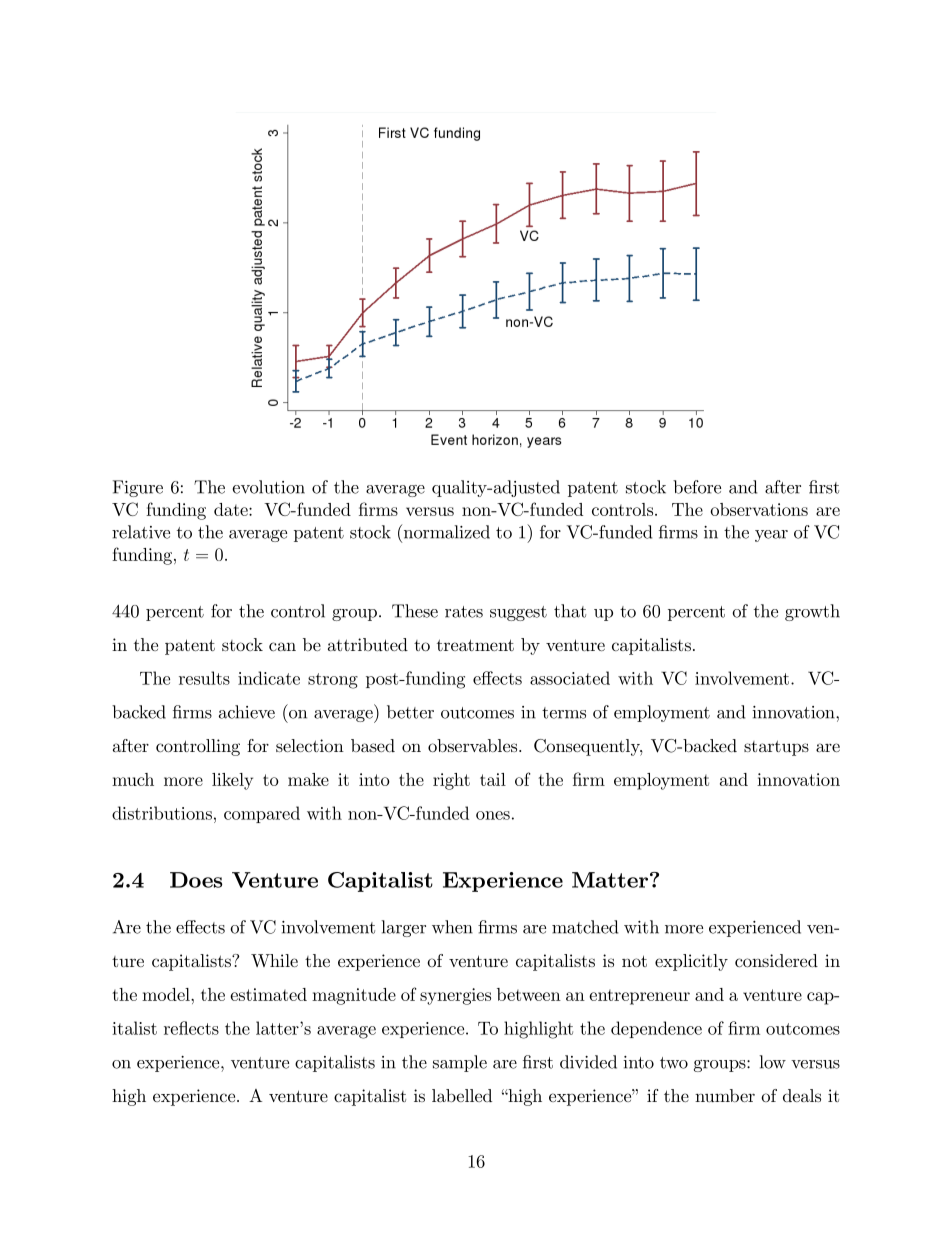 Image resolution: width=952 pixels, height=1233 pixels. What do you see at coordinates (759, 509) in the page?
I see `observations` at bounding box center [759, 509].
